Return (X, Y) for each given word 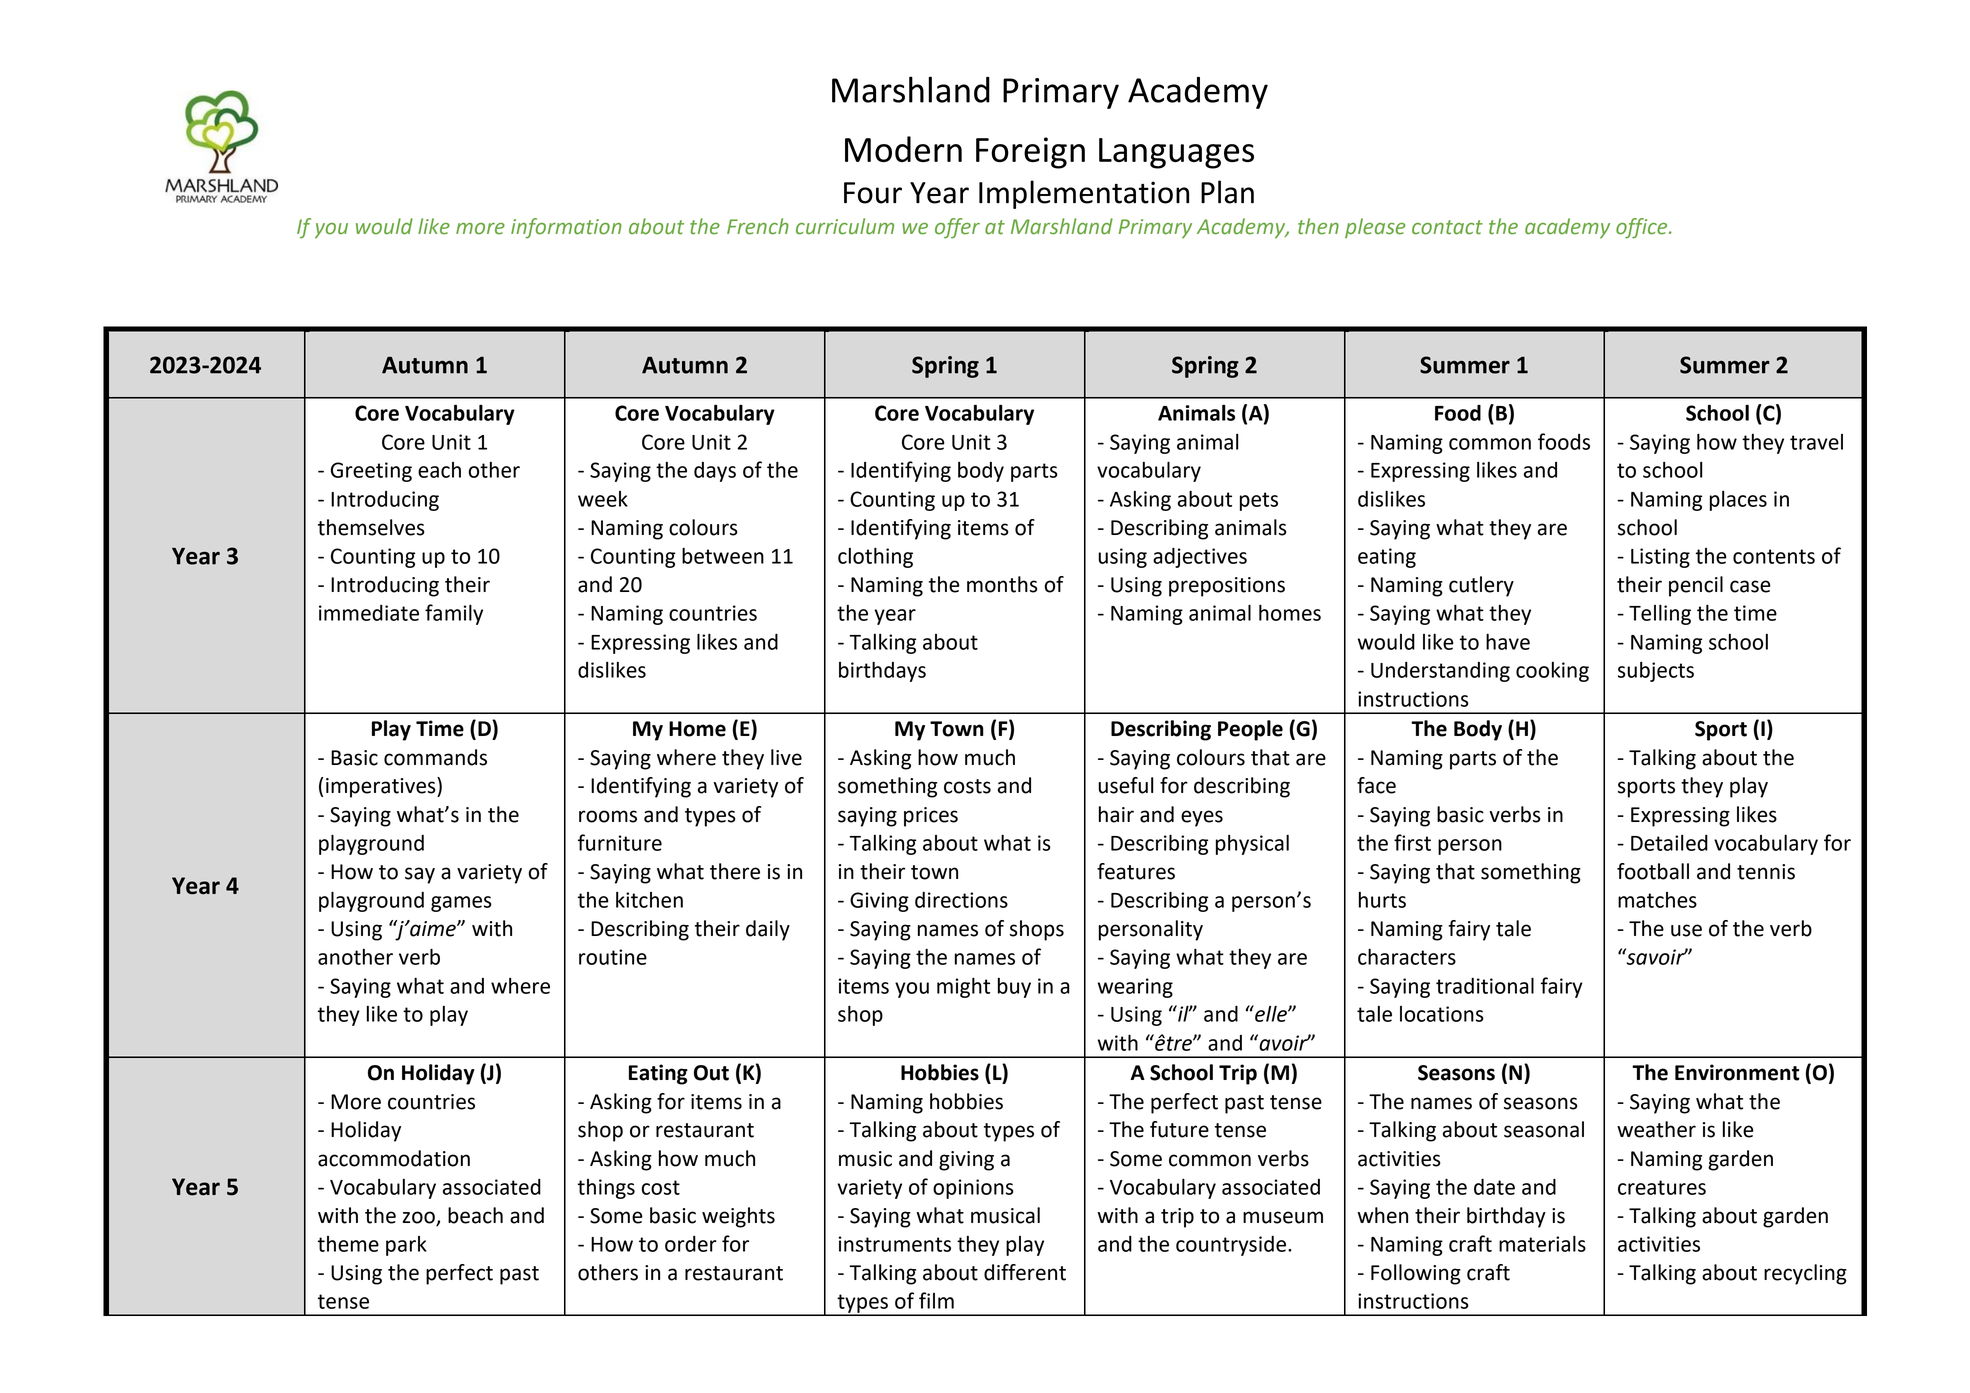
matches (1657, 900)
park (406, 1246)
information (566, 228)
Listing (1660, 558)
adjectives (1200, 557)
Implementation (1084, 194)
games (461, 904)
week (603, 499)
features (1136, 871)
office (1643, 228)
